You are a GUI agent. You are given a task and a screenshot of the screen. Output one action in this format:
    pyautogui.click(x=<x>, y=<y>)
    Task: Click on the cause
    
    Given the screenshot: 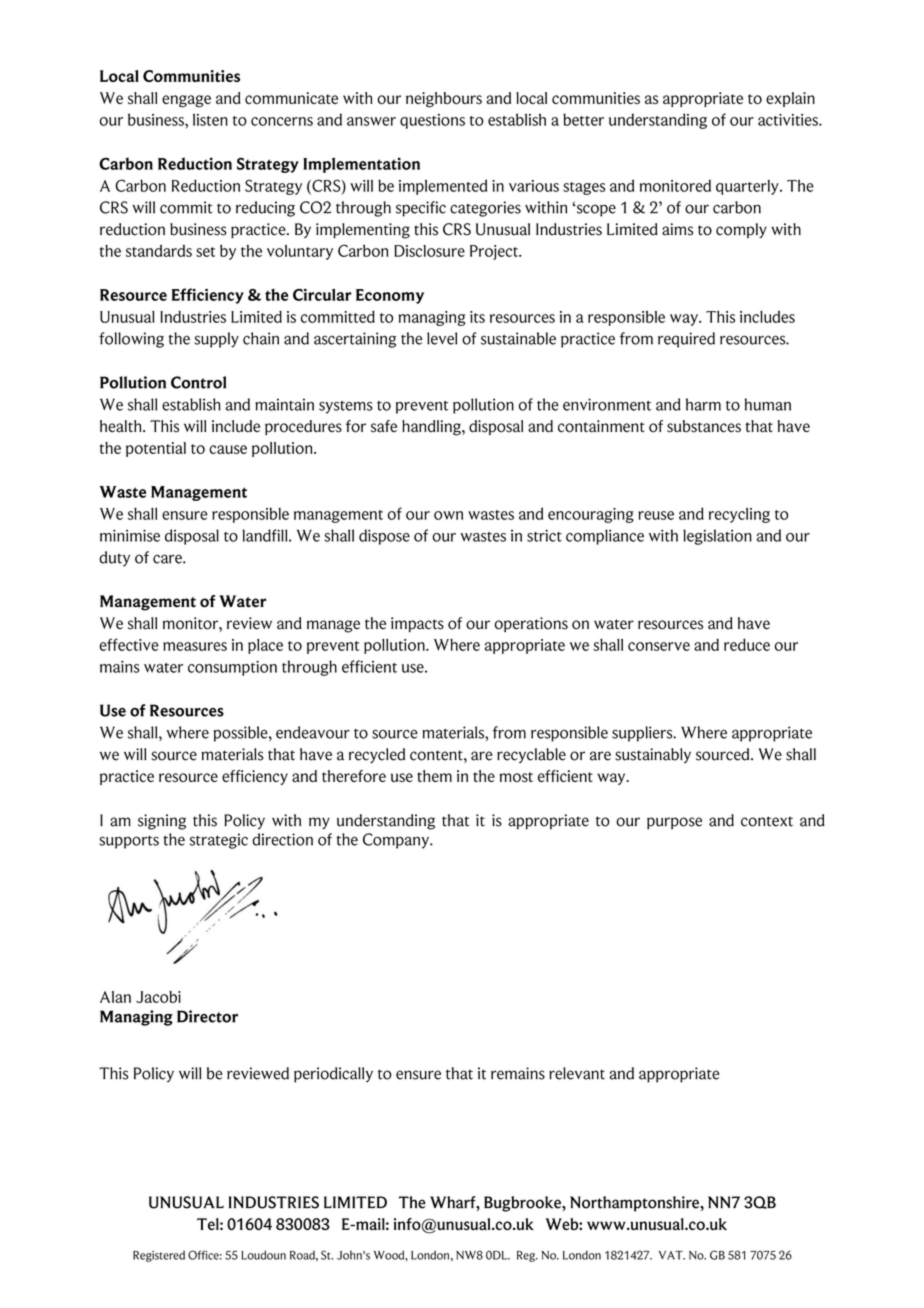 What is the action you would take?
    pyautogui.click(x=228, y=449)
